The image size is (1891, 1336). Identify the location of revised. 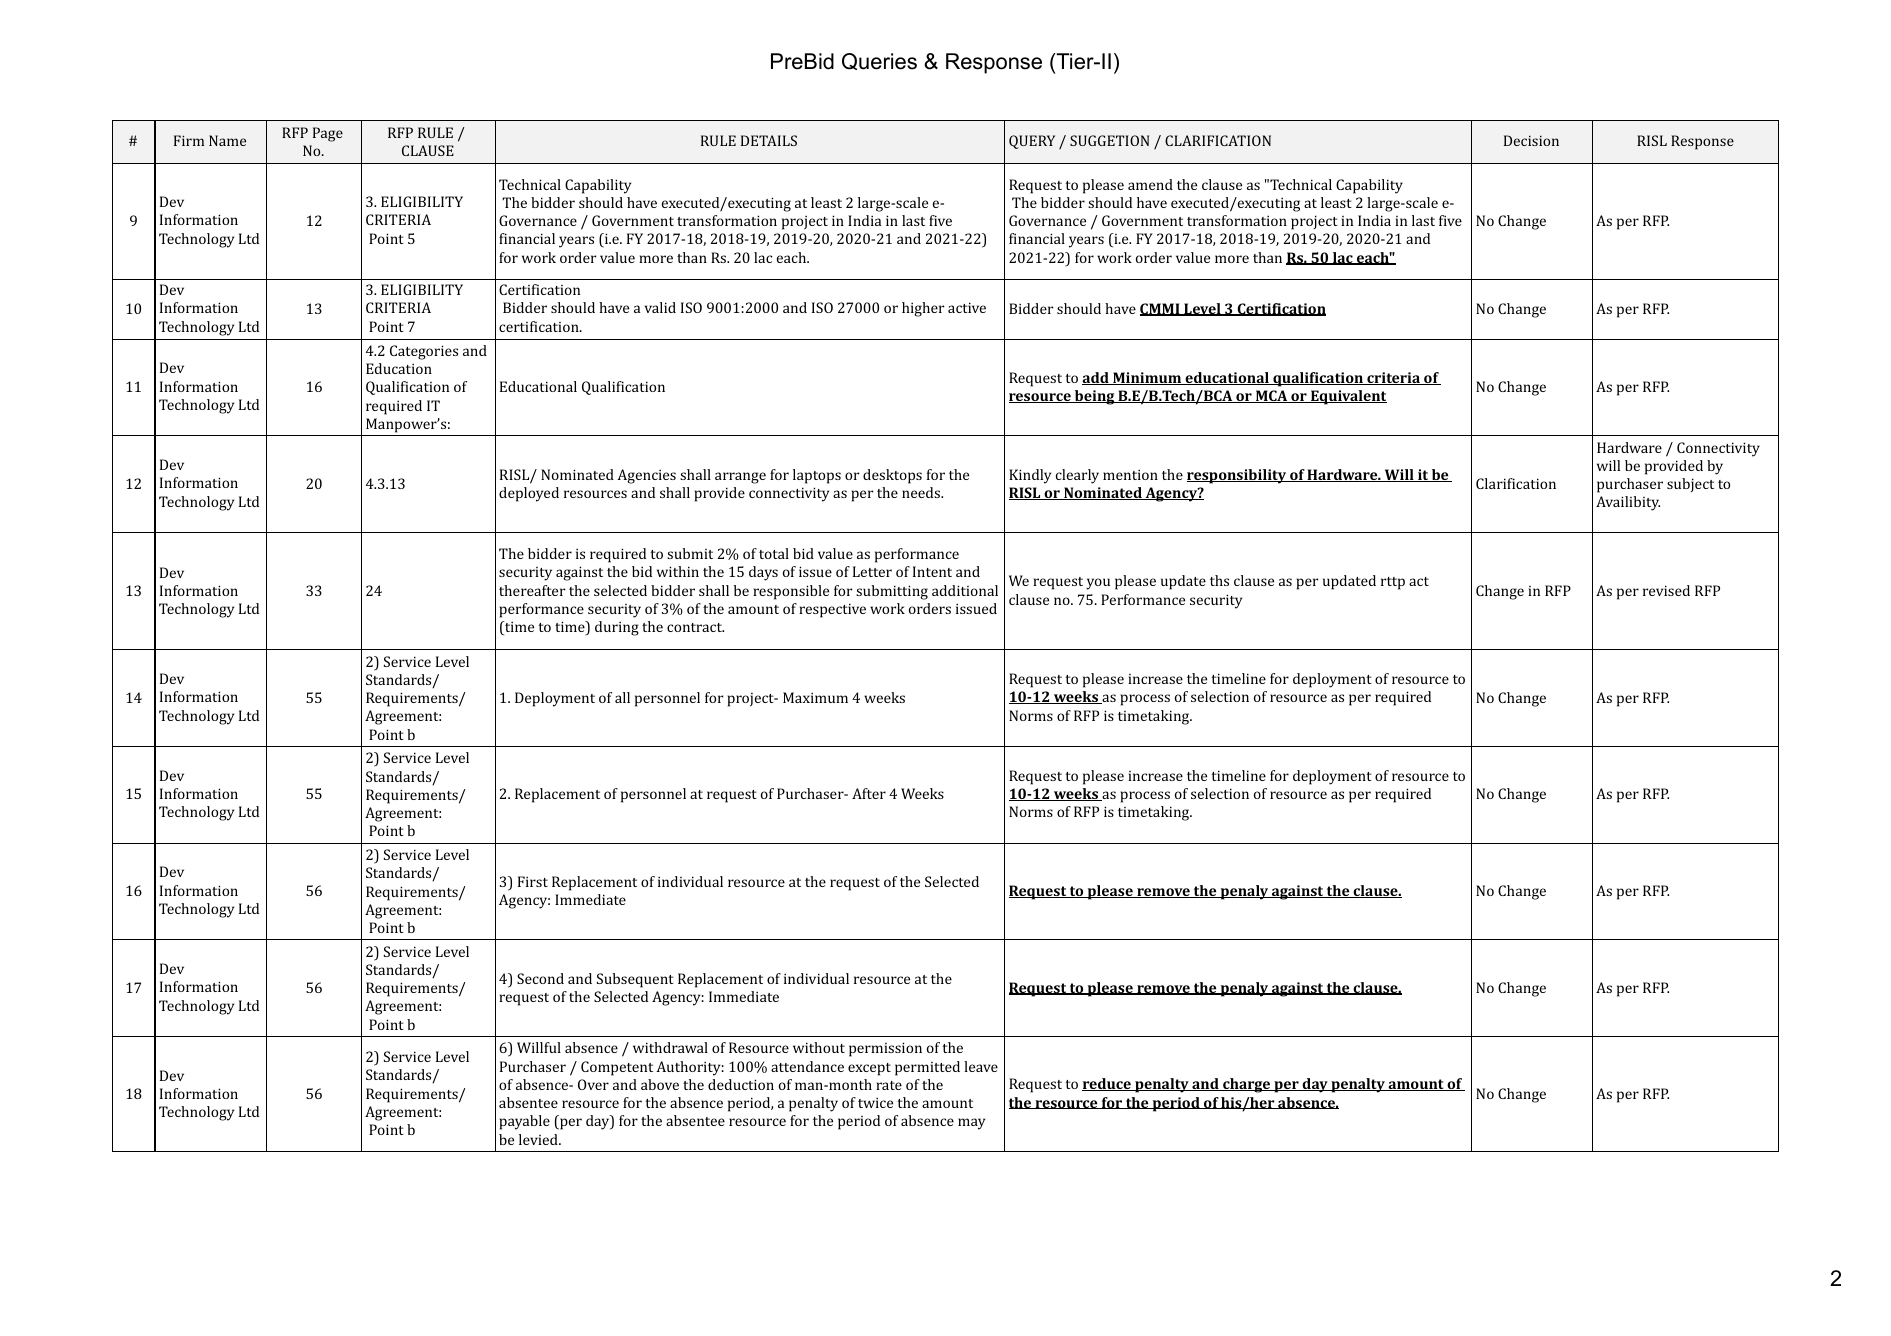
(1666, 590).
